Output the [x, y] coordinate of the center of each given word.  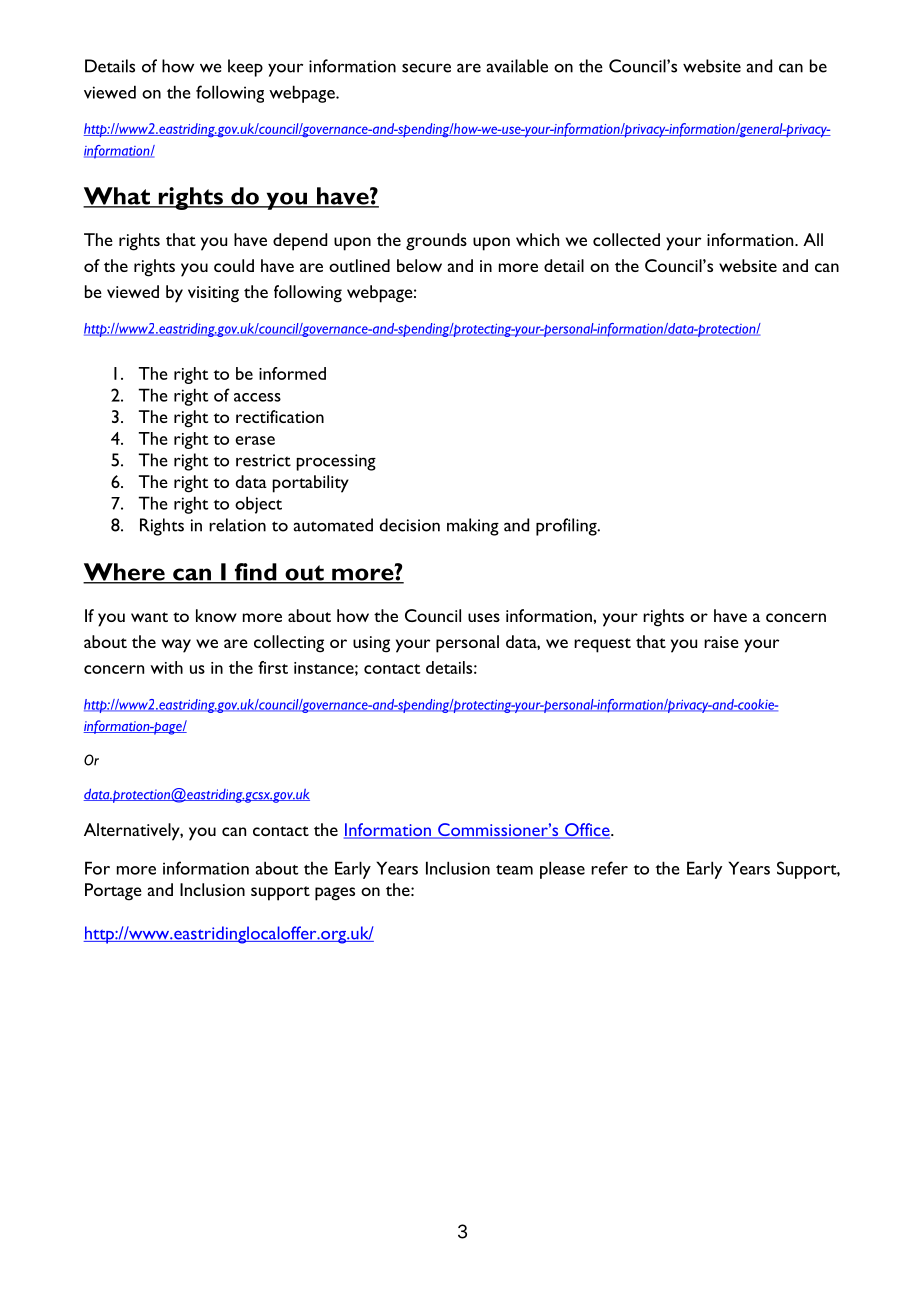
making [473, 527]
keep [245, 68]
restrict [263, 460]
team [514, 870]
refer [609, 868]
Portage [113, 892]
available [517, 66]
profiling [567, 527]
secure [426, 68]
